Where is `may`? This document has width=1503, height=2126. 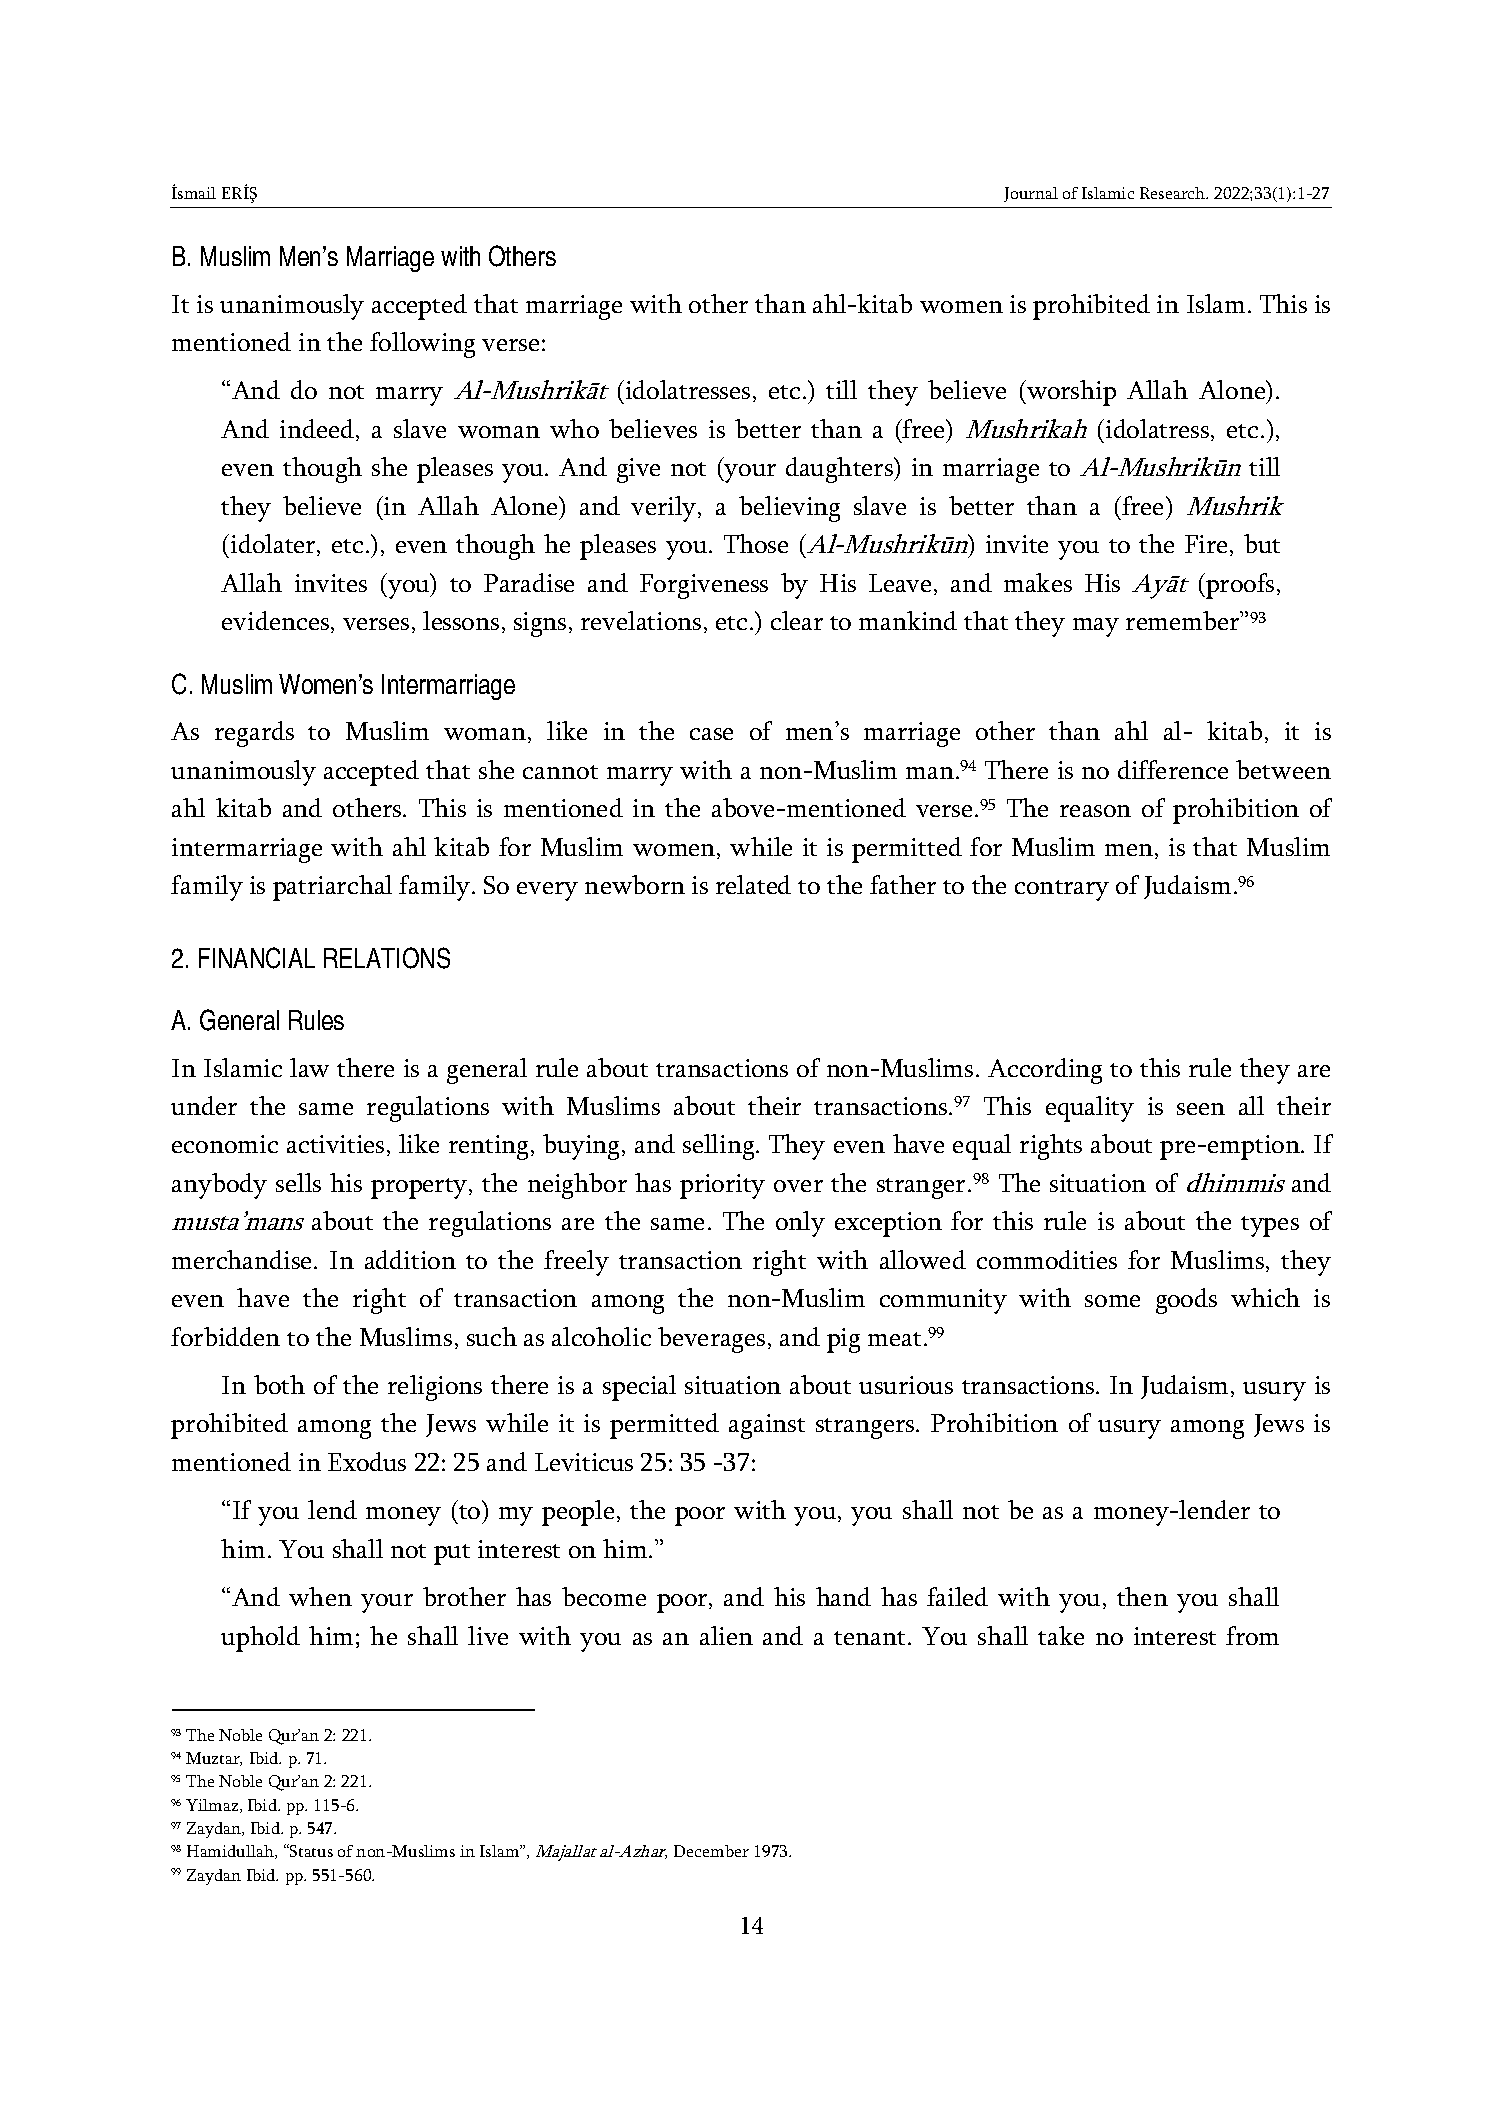
may is located at coordinates (1096, 627).
